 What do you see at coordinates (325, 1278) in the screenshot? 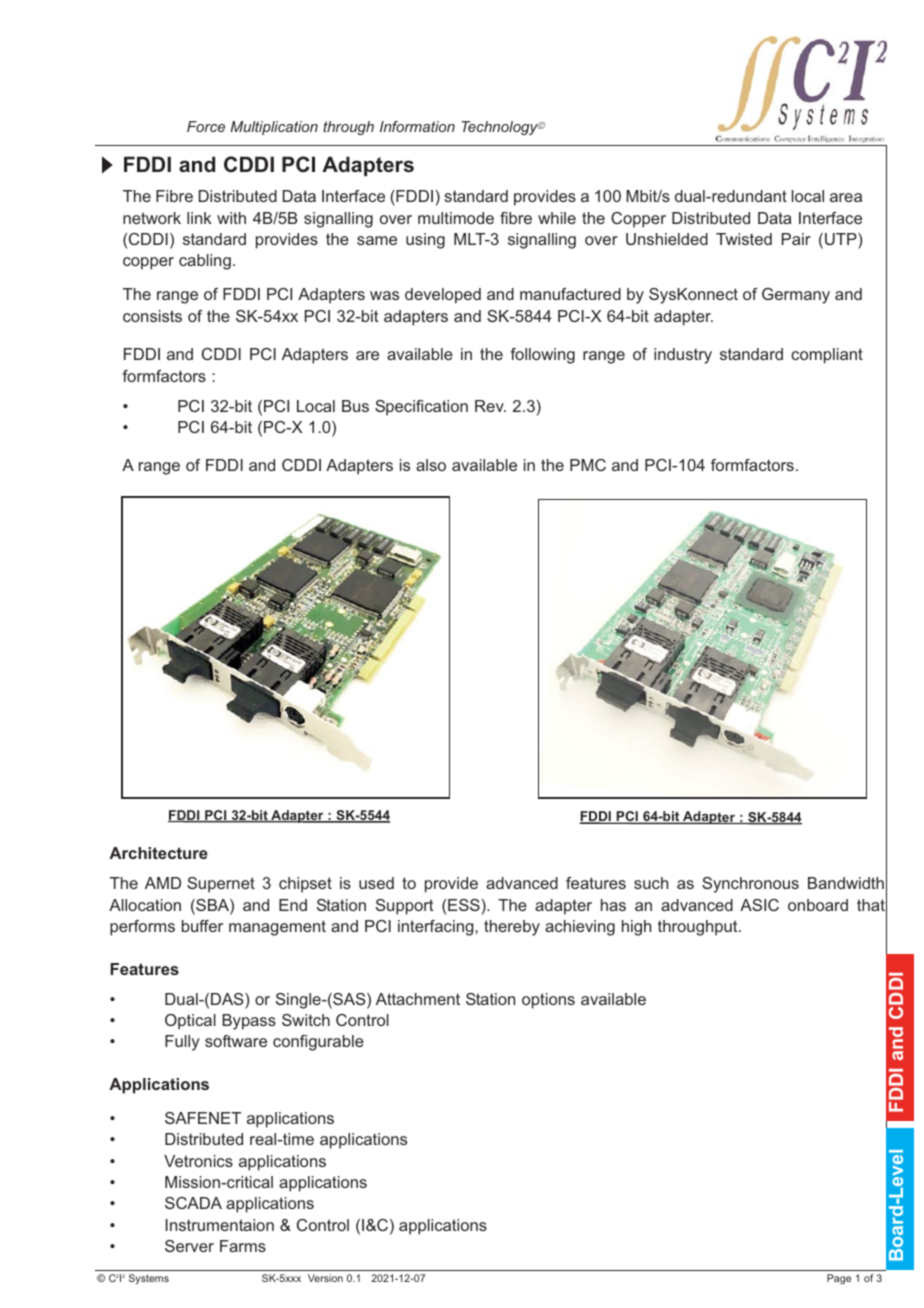
I see `Version` at bounding box center [325, 1278].
